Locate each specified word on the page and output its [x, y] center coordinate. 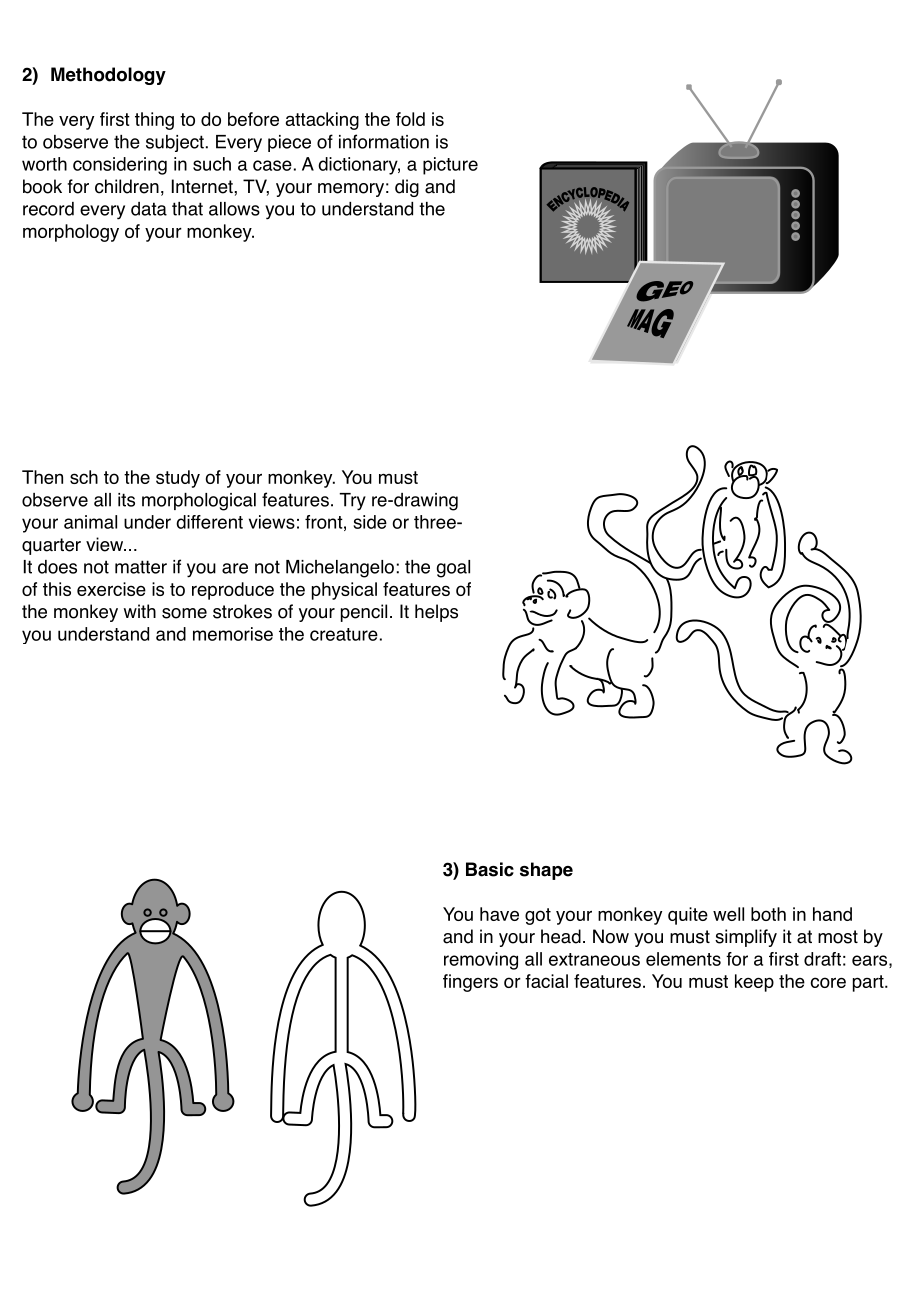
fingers [470, 983]
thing [154, 121]
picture [450, 166]
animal [90, 522]
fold [410, 119]
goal [453, 569]
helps [436, 613]
